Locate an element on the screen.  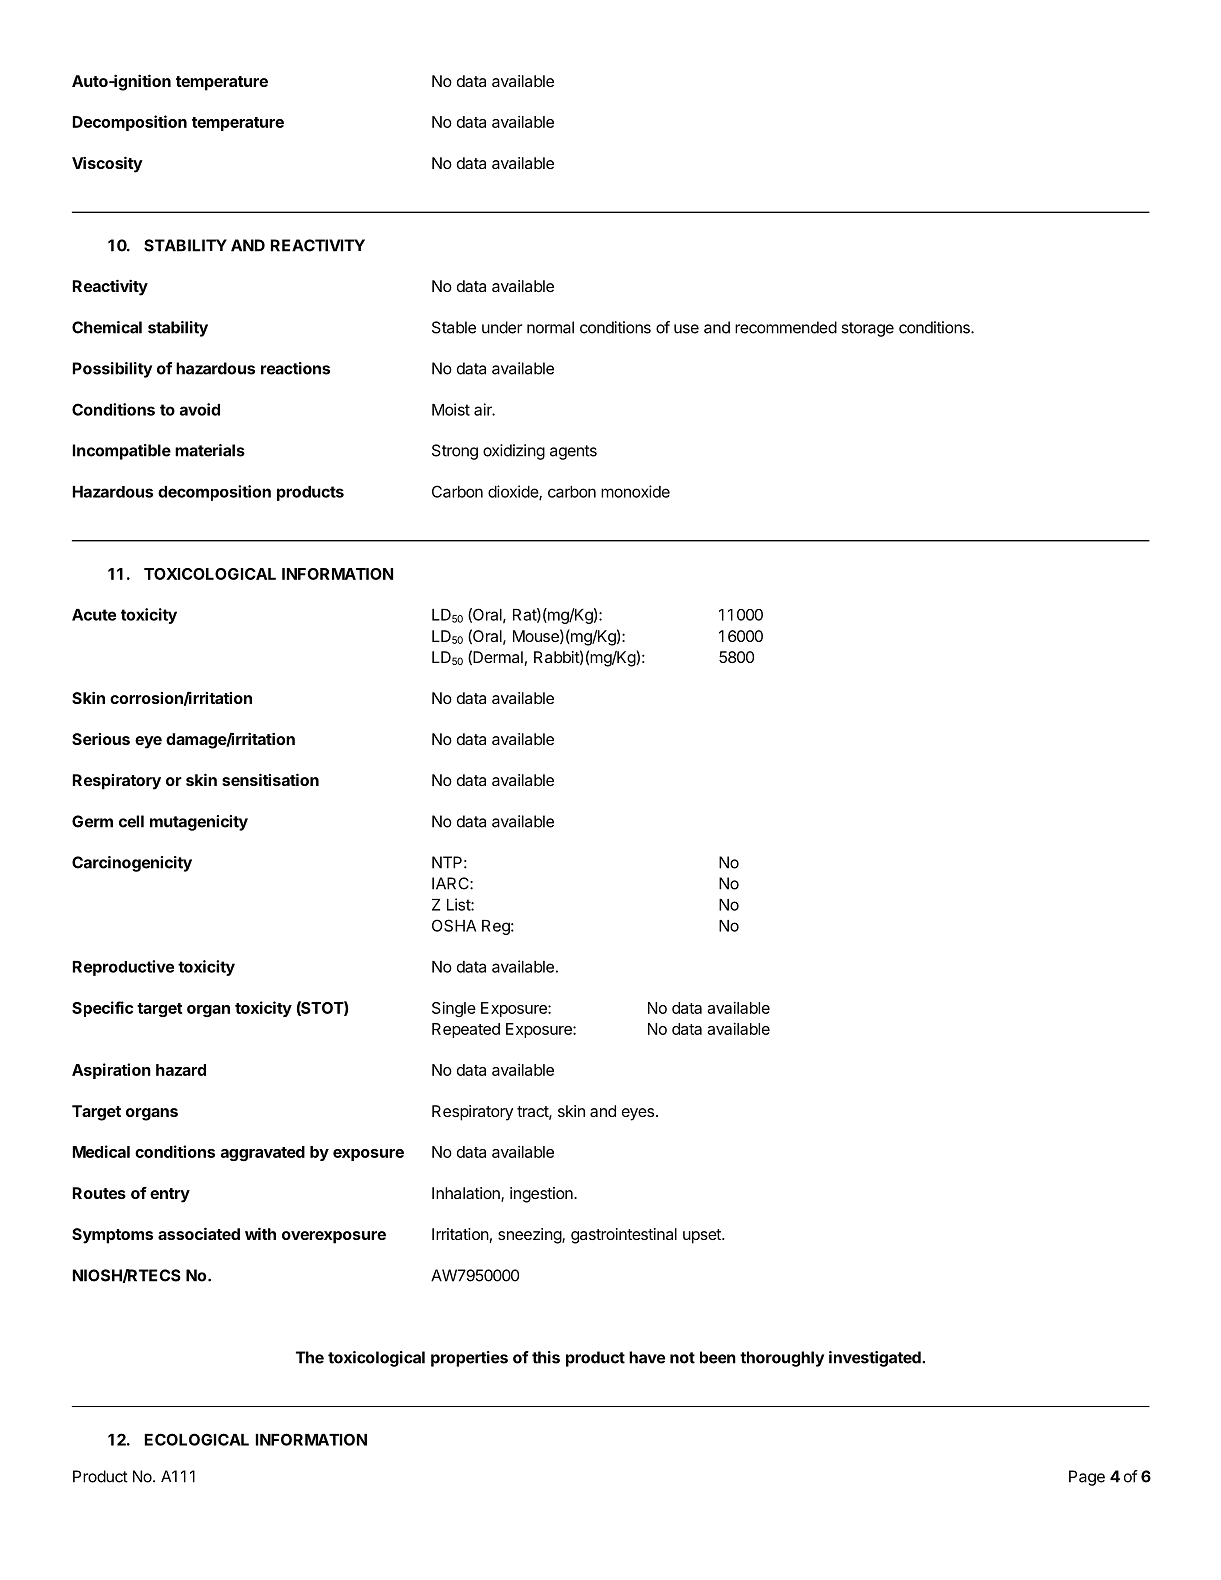
normal is located at coordinates (550, 327).
